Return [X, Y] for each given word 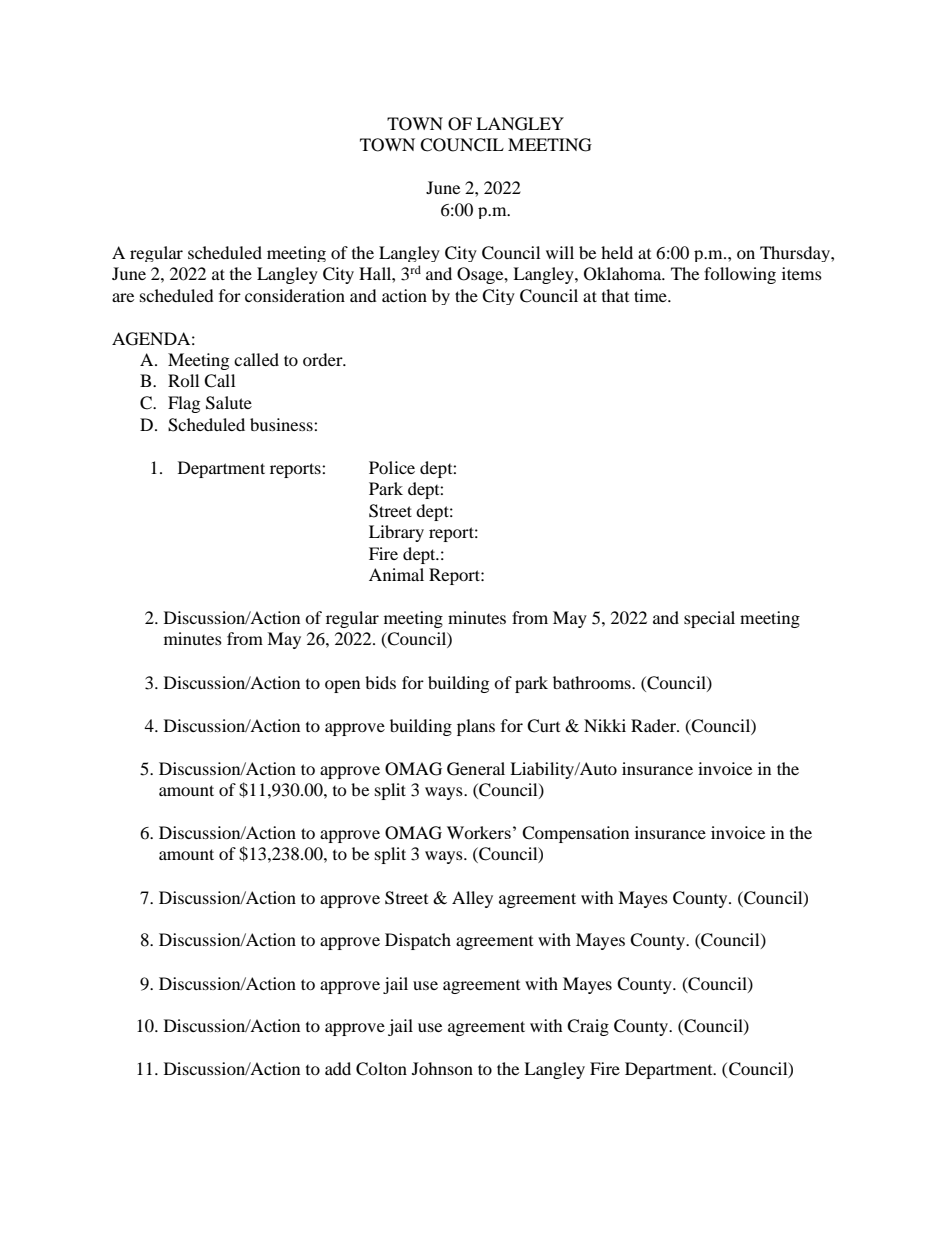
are [123, 297]
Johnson [442, 1068]
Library [396, 533]
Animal [396, 574]
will [560, 252]
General [476, 769]
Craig [588, 1027]
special [709, 619]
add [338, 1068]
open [342, 686]
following [740, 275]
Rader [654, 725]
